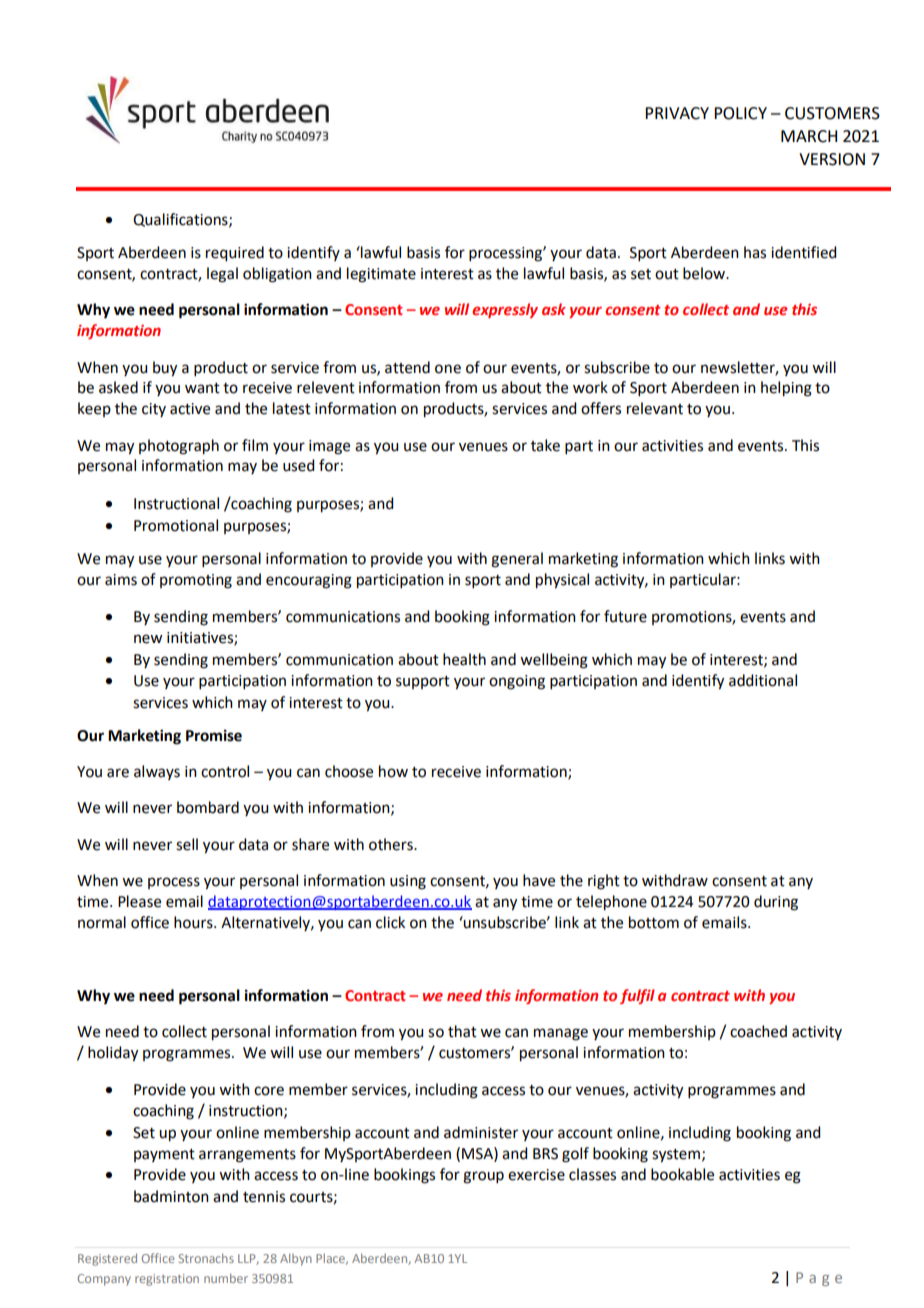 Image resolution: width=924 pixels, height=1308 pixels. I want to click on active, so click(190, 409).
